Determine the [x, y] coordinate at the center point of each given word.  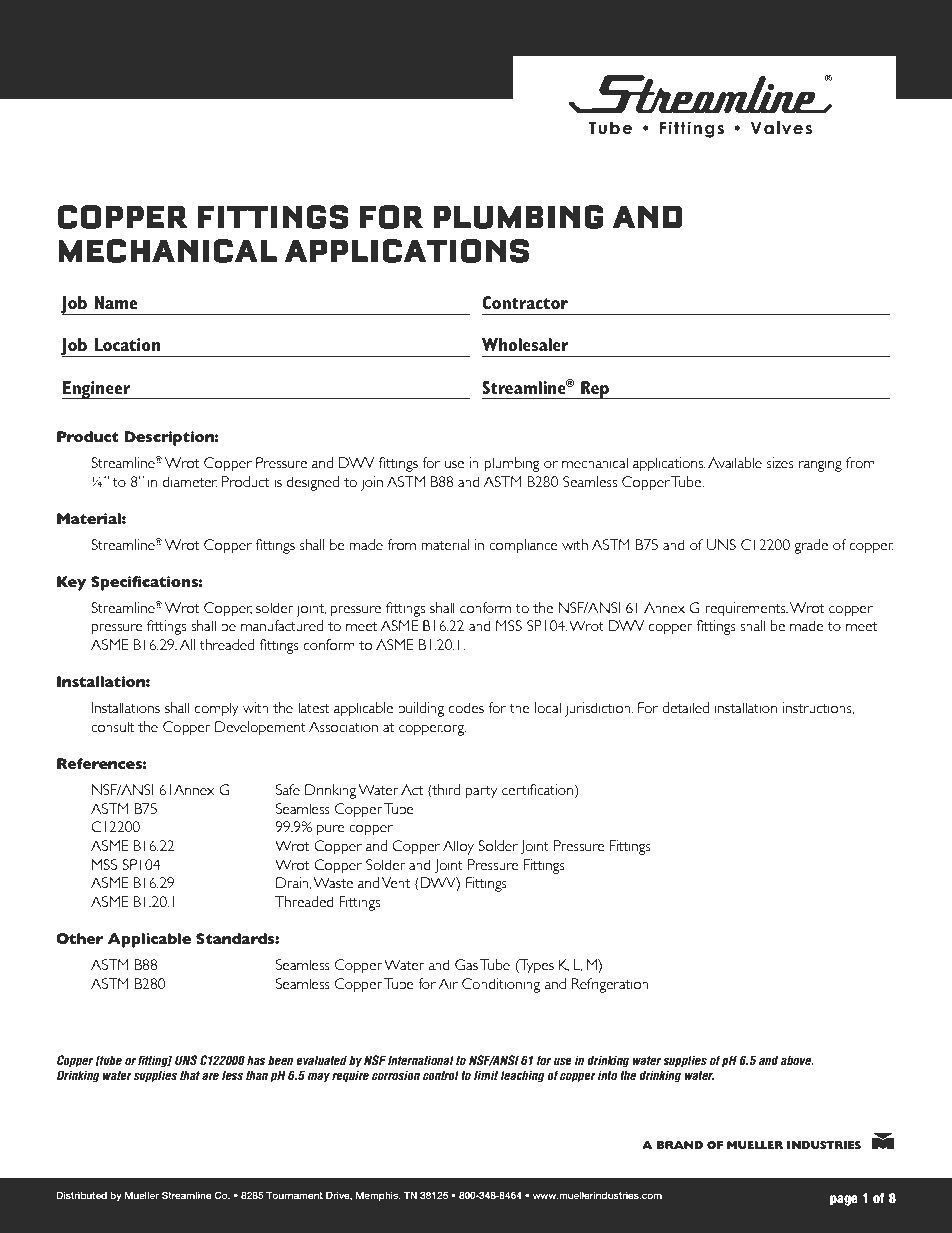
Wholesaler [525, 344]
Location [127, 344]
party [481, 792]
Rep [595, 390]
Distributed [81, 1195]
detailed [685, 708]
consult [112, 727]
